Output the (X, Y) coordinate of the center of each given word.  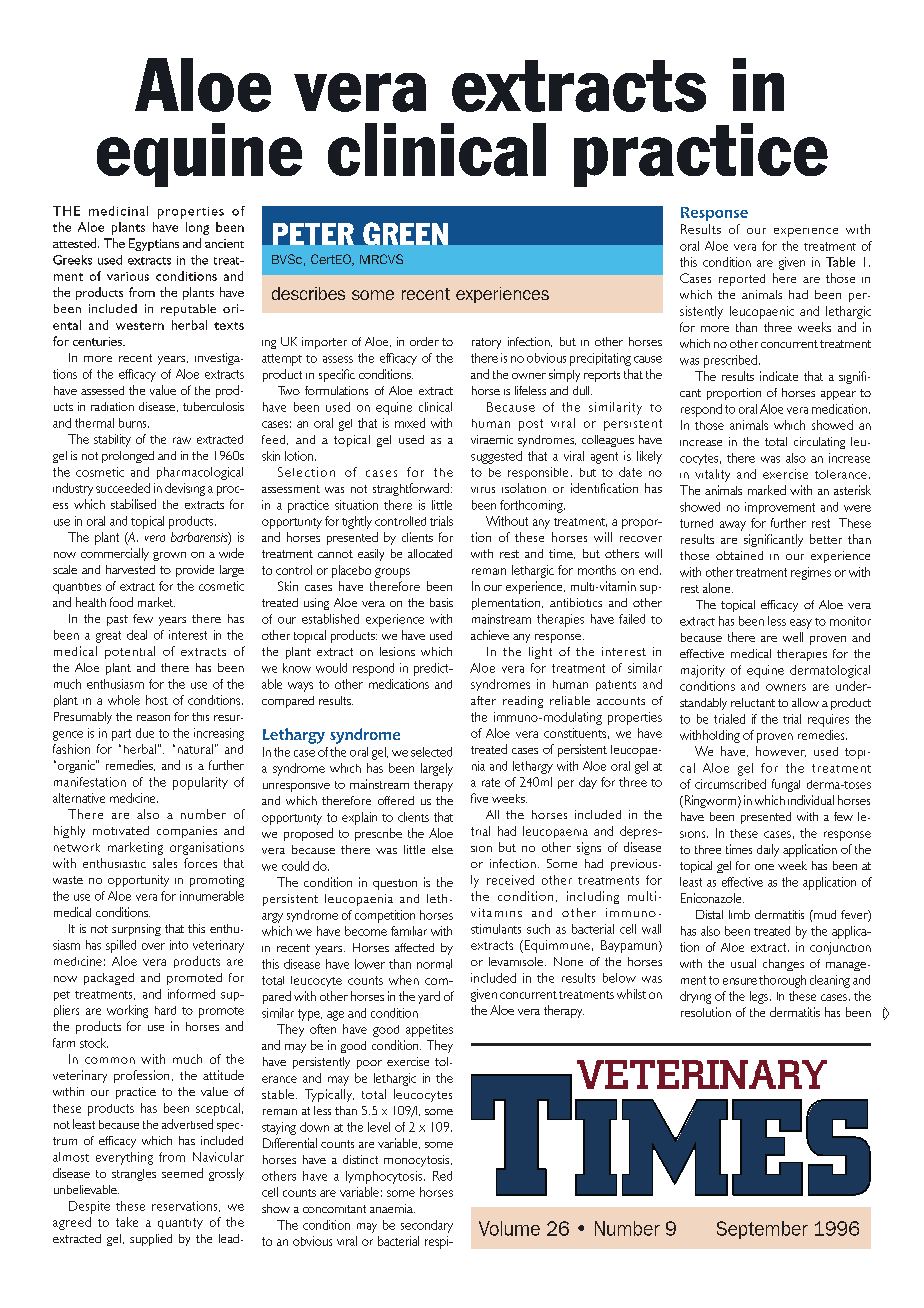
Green (405, 233)
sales (165, 863)
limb (739, 914)
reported (742, 280)
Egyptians (154, 244)
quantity (180, 1223)
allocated (430, 553)
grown (169, 556)
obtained (739, 555)
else (442, 849)
